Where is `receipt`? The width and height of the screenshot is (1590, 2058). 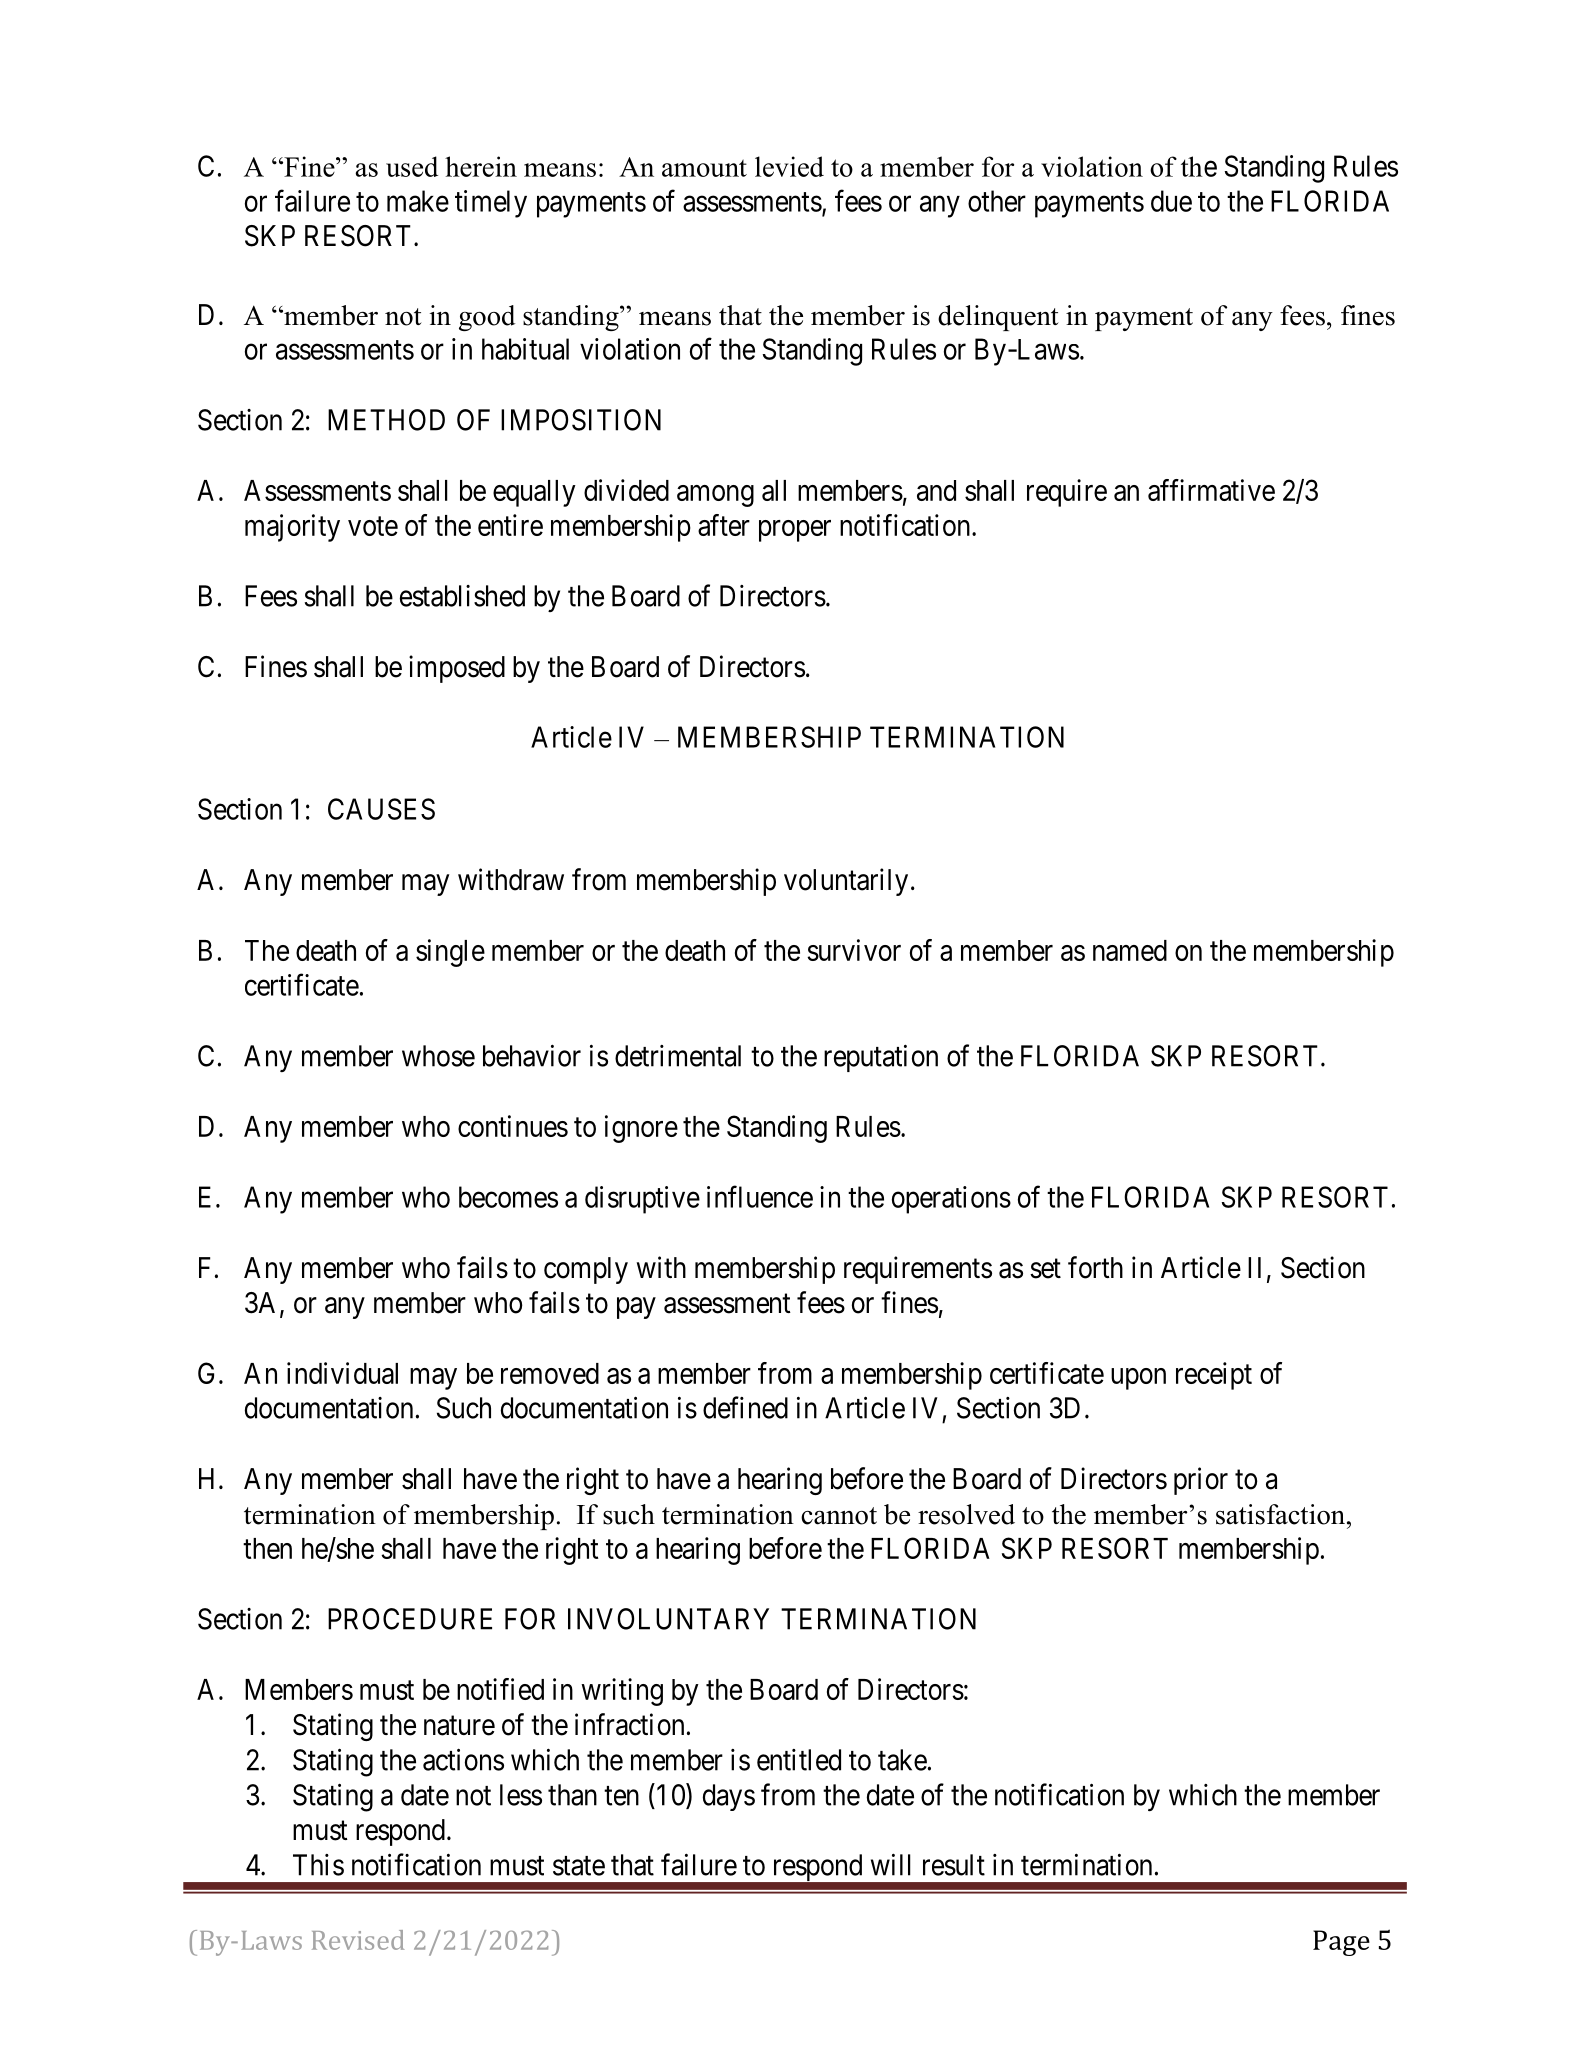 receipt is located at coordinates (1214, 1376).
